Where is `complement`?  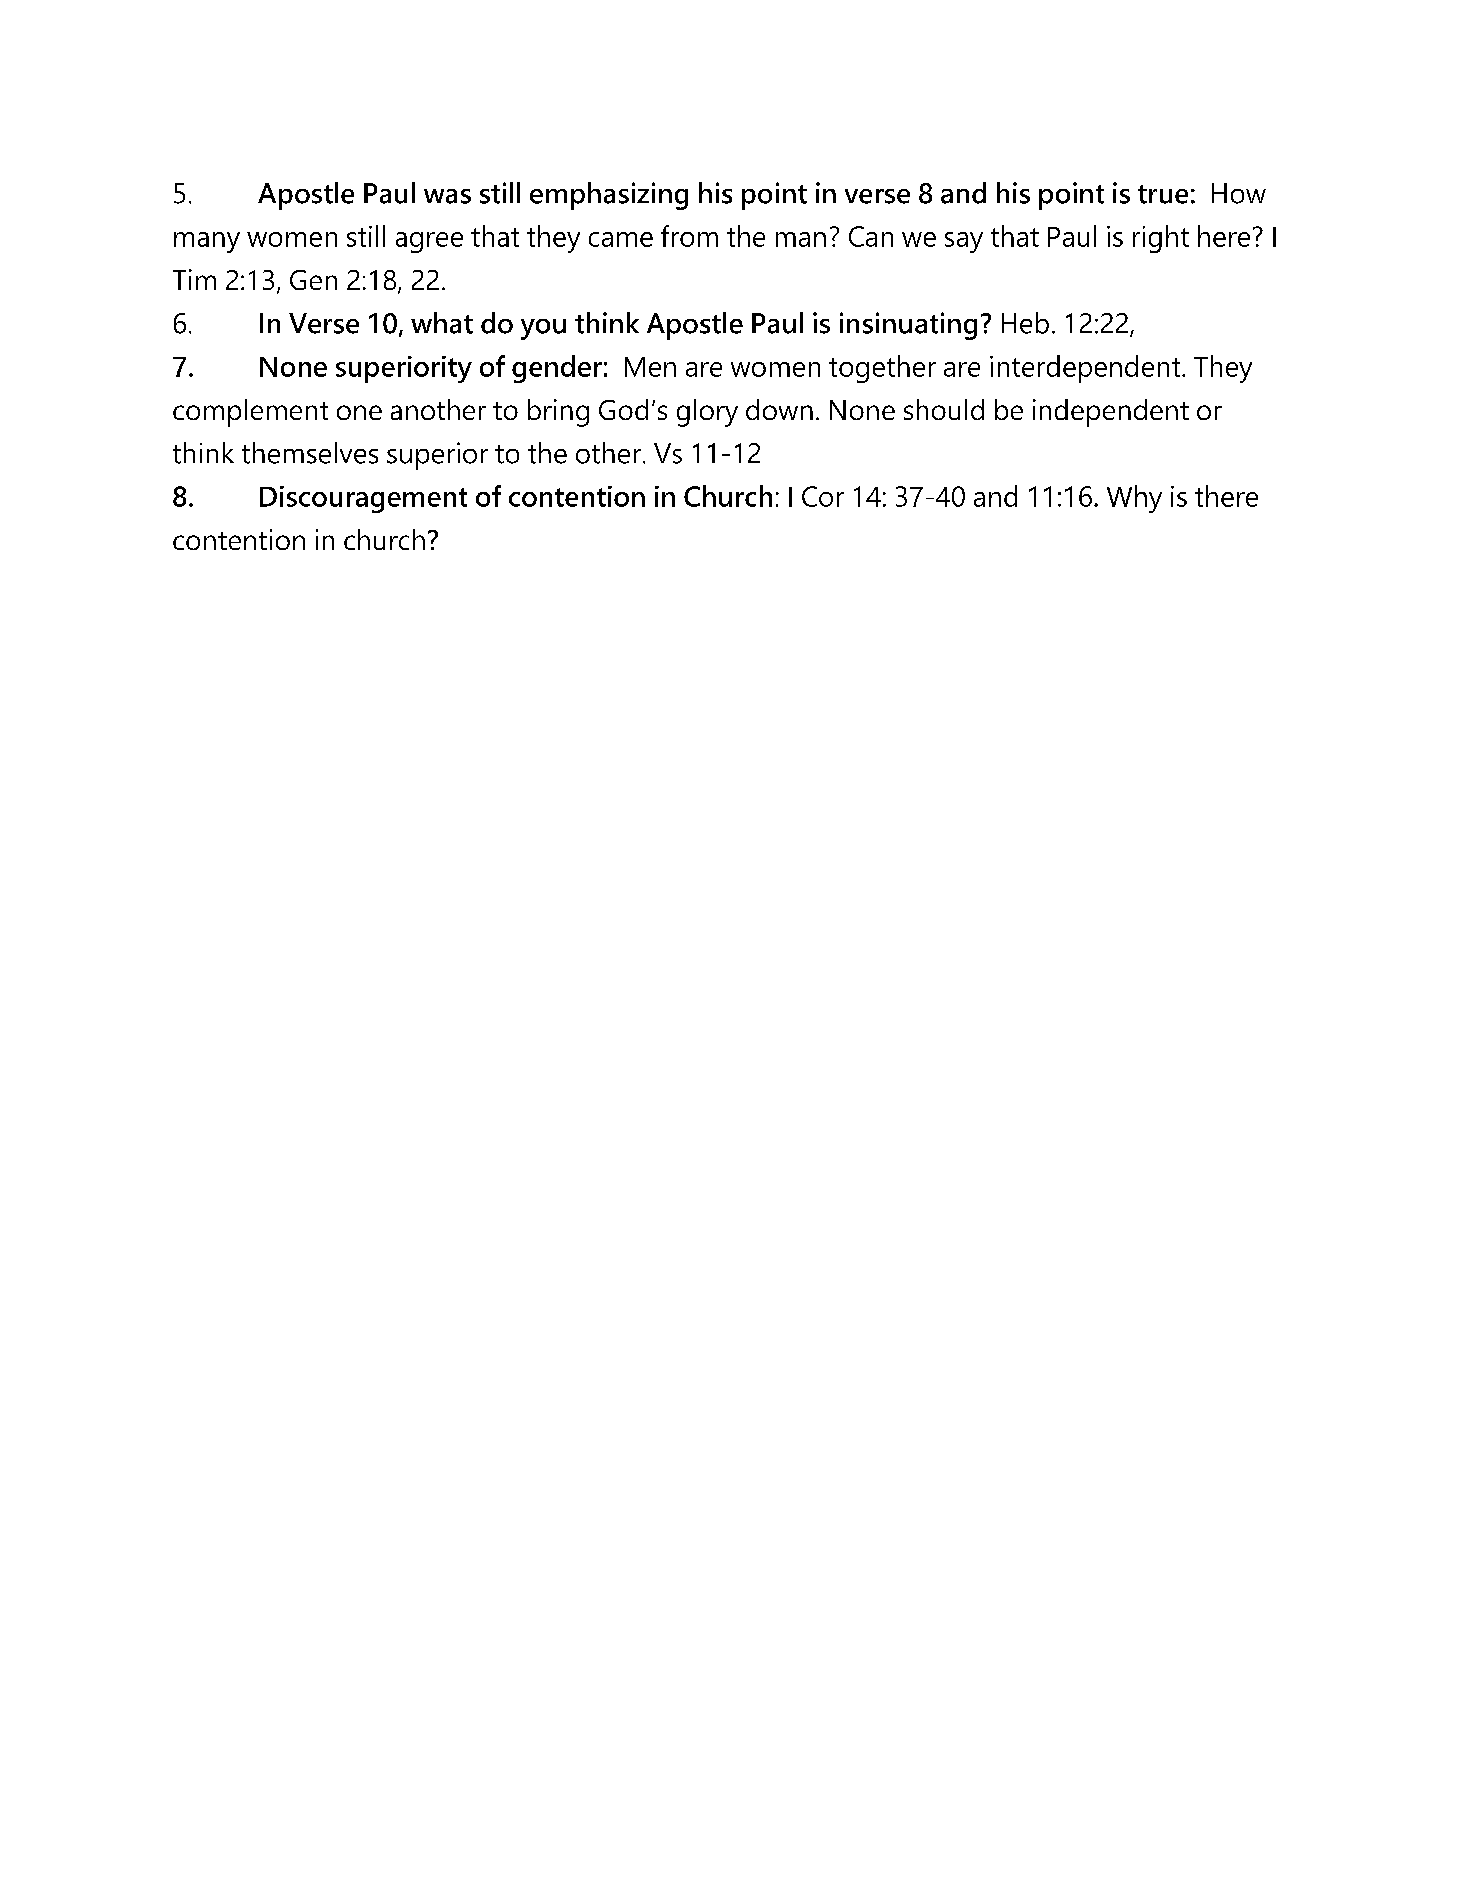 complement is located at coordinates (250, 413).
